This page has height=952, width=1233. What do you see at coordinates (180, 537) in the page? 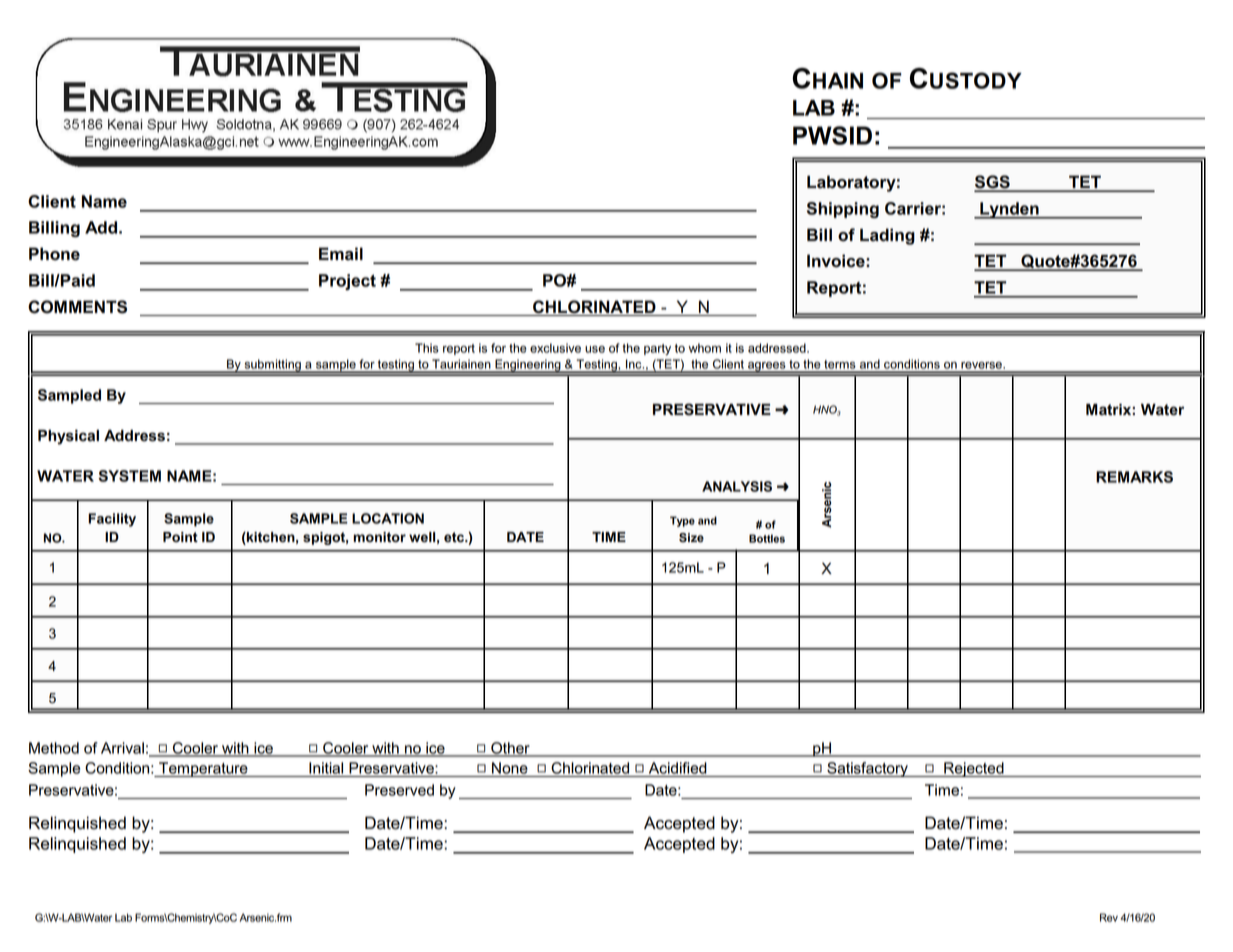
I see `Point` at bounding box center [180, 537].
